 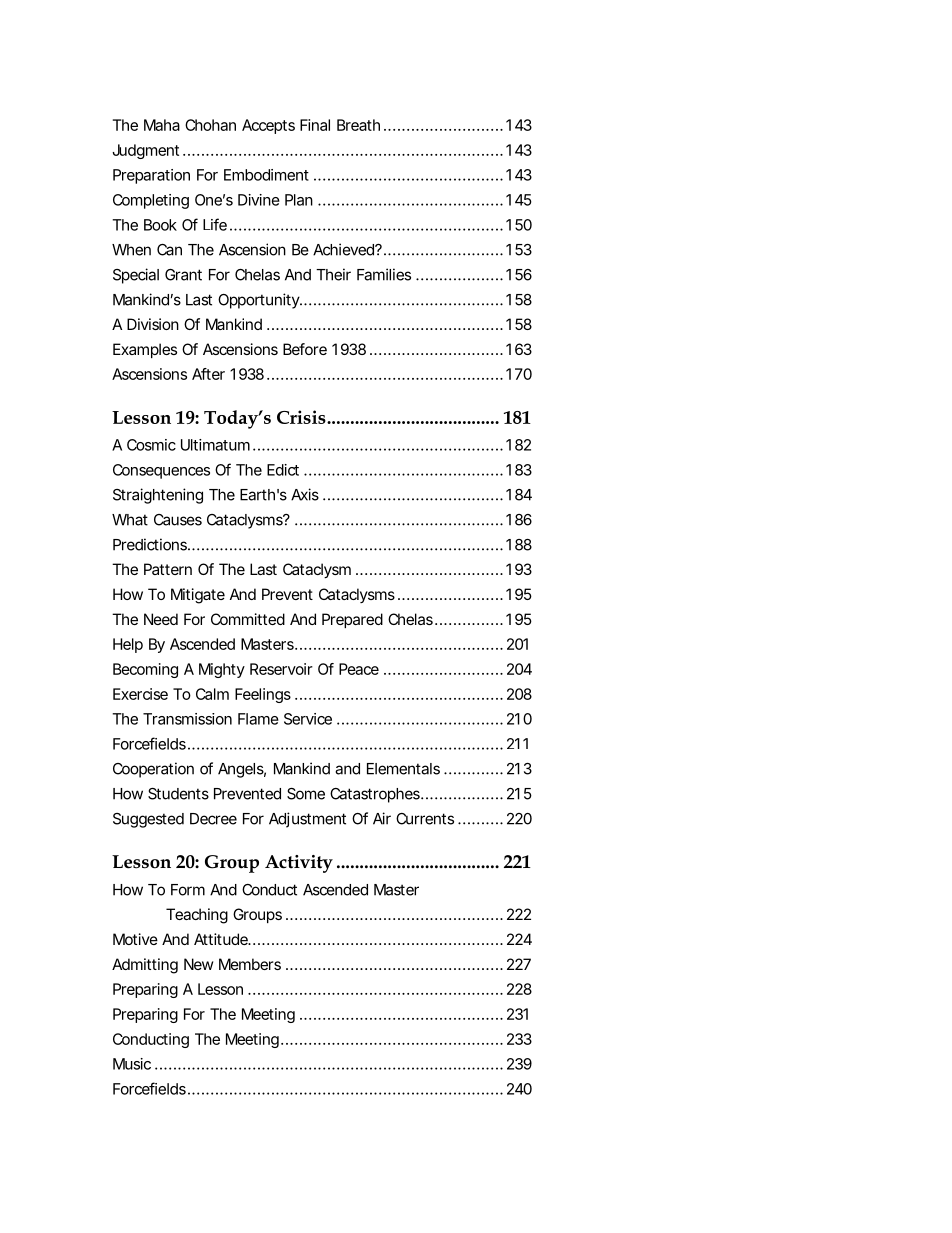 What do you see at coordinates (352, 620) in the page?
I see `Prepared` at bounding box center [352, 620].
